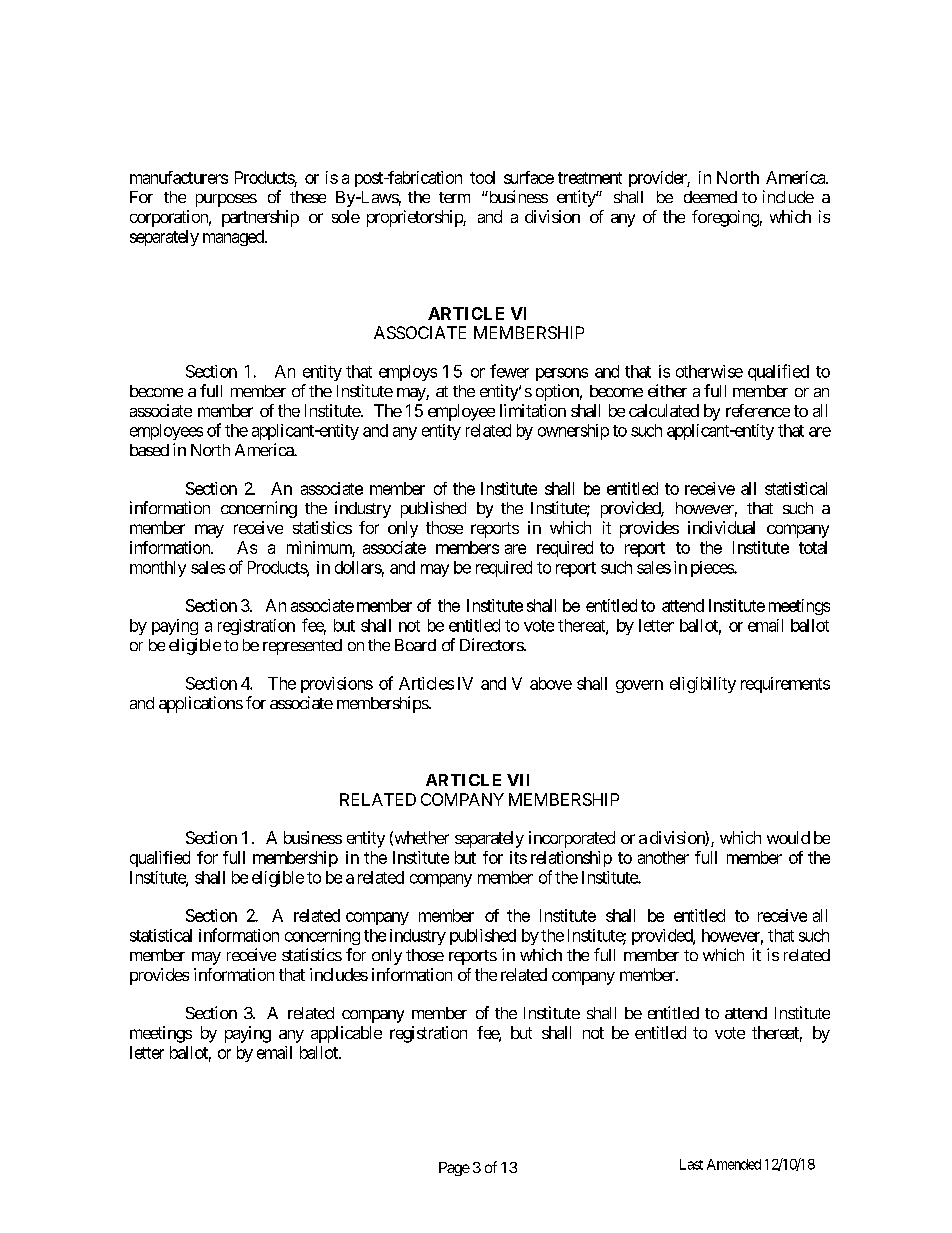  I want to click on applicable, so click(346, 1034).
